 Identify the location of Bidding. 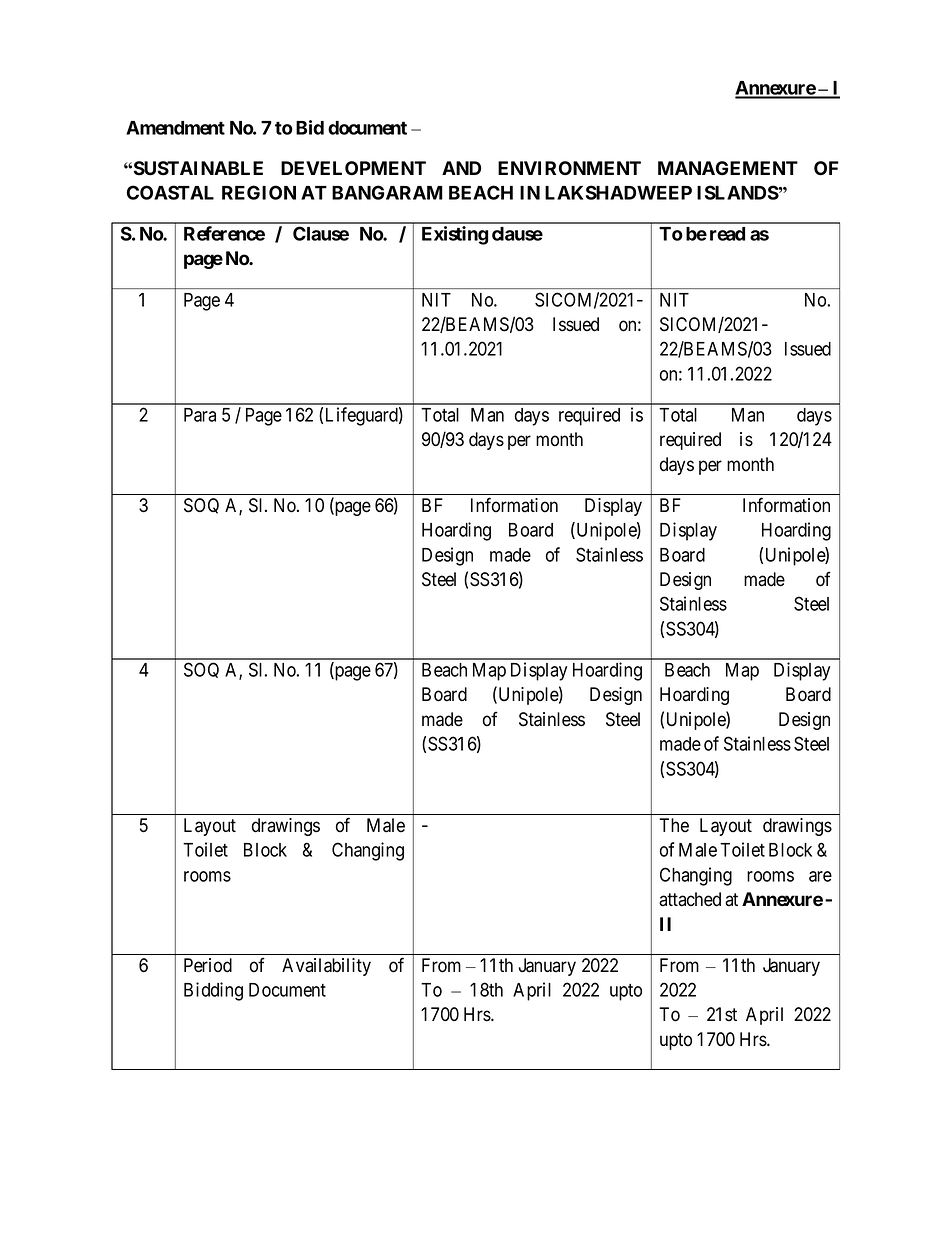
(213, 991).
